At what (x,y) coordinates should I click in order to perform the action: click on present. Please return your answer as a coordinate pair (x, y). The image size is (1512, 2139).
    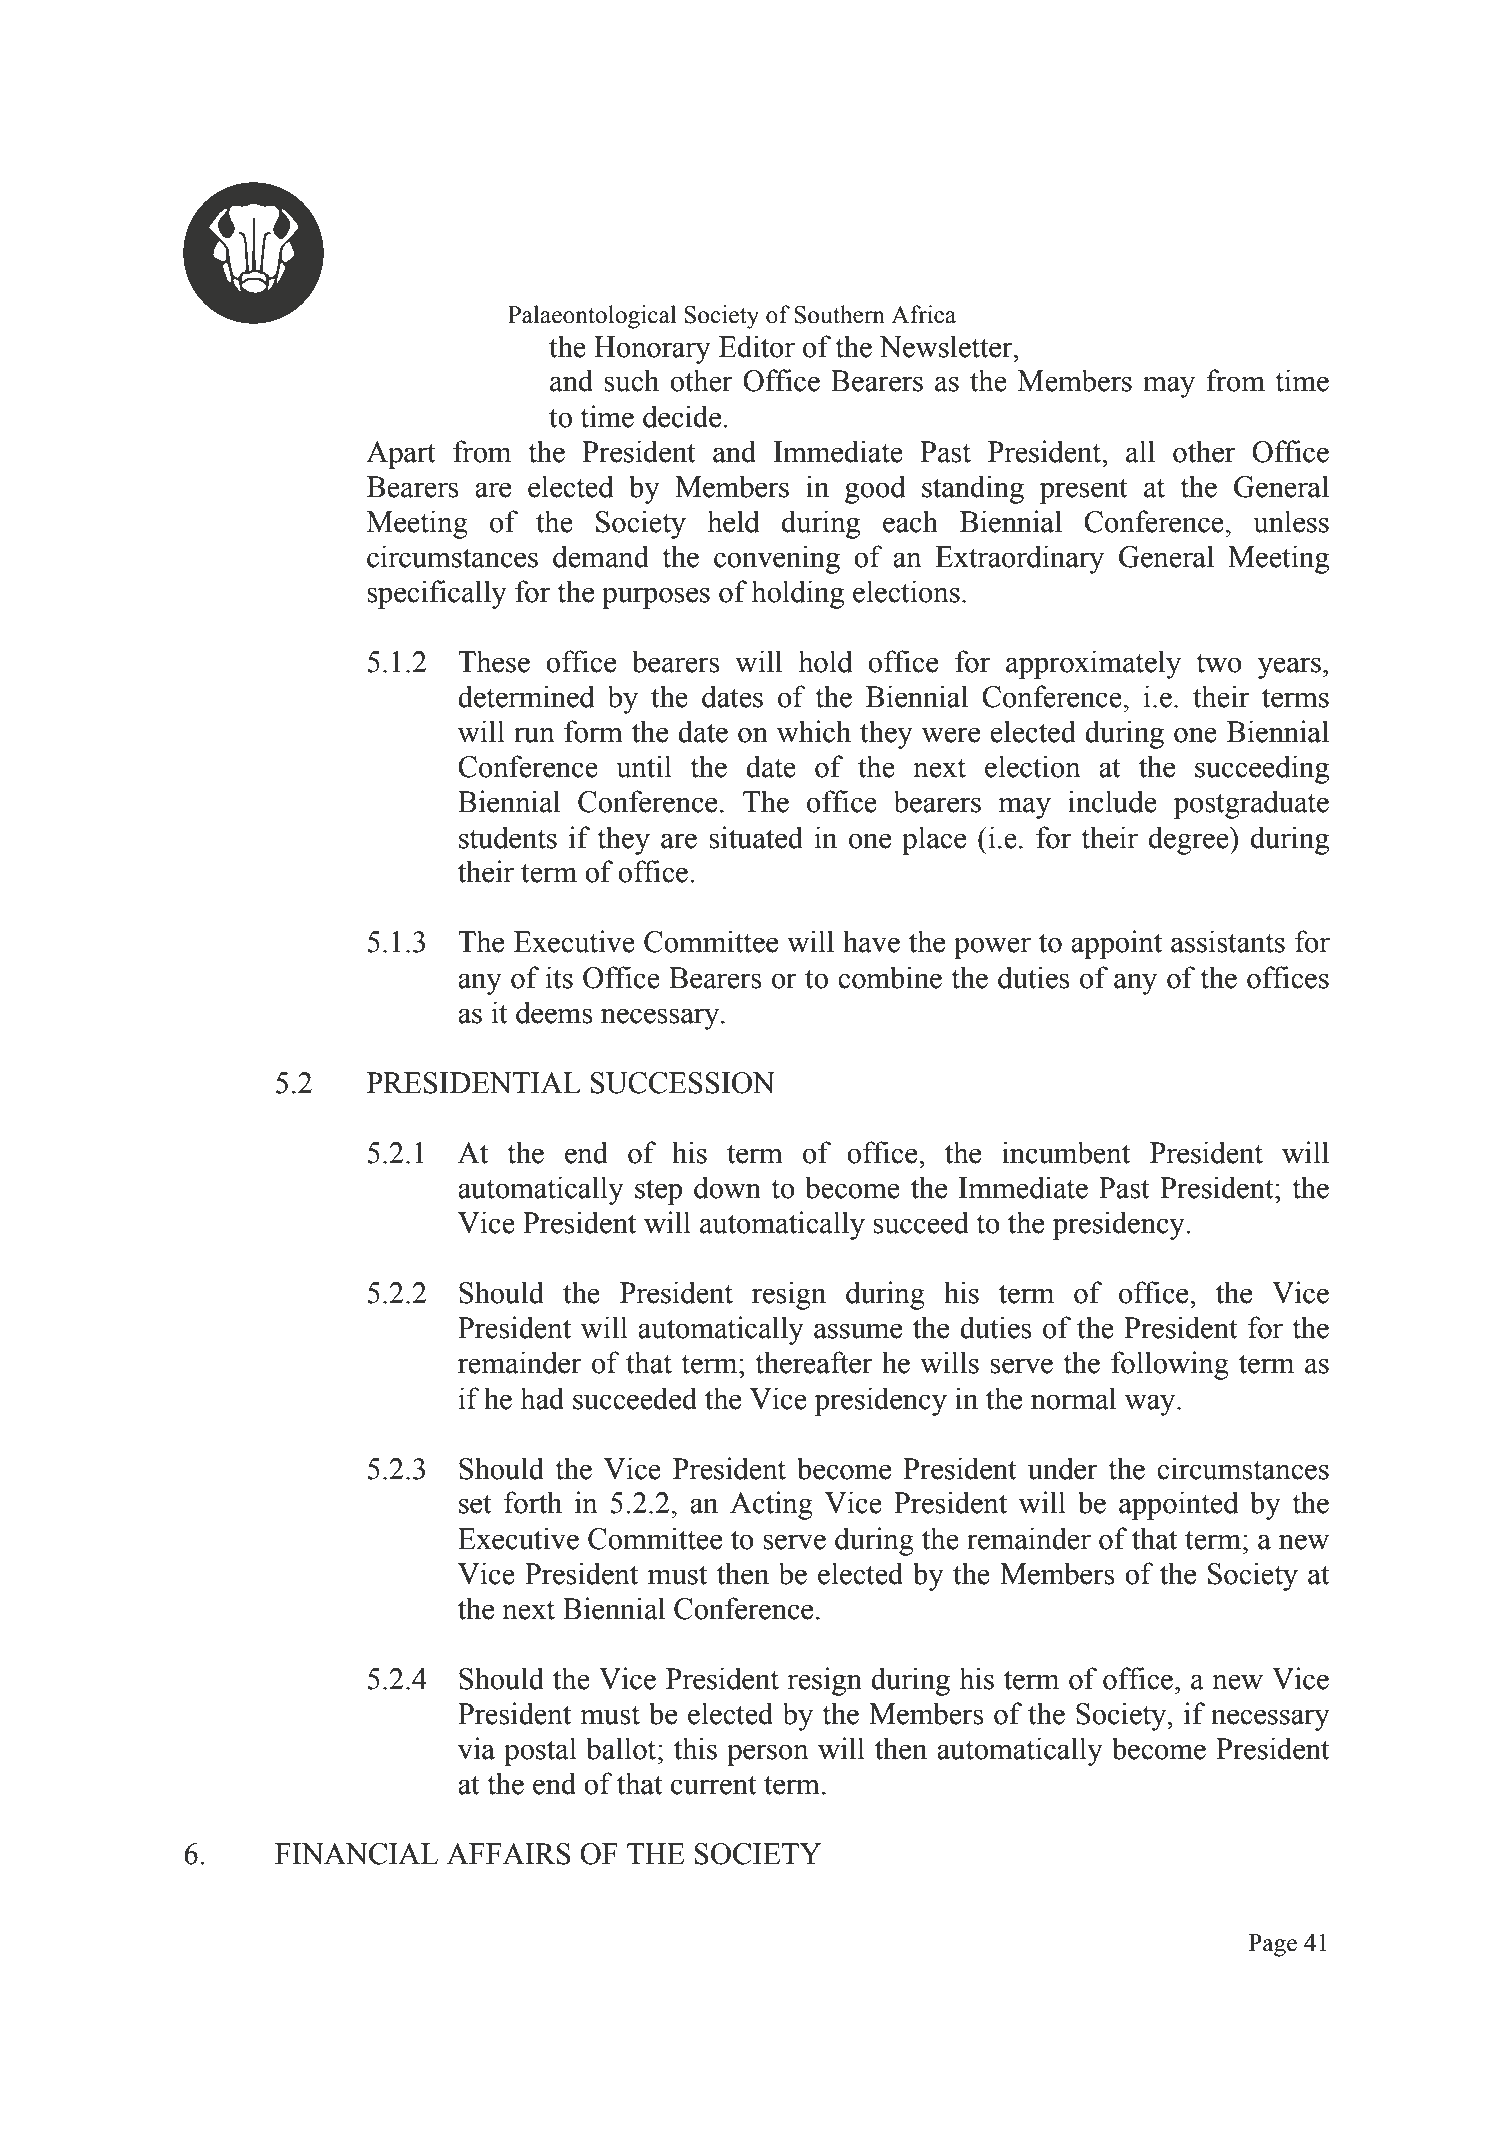
    Looking at the image, I should click on (1083, 491).
